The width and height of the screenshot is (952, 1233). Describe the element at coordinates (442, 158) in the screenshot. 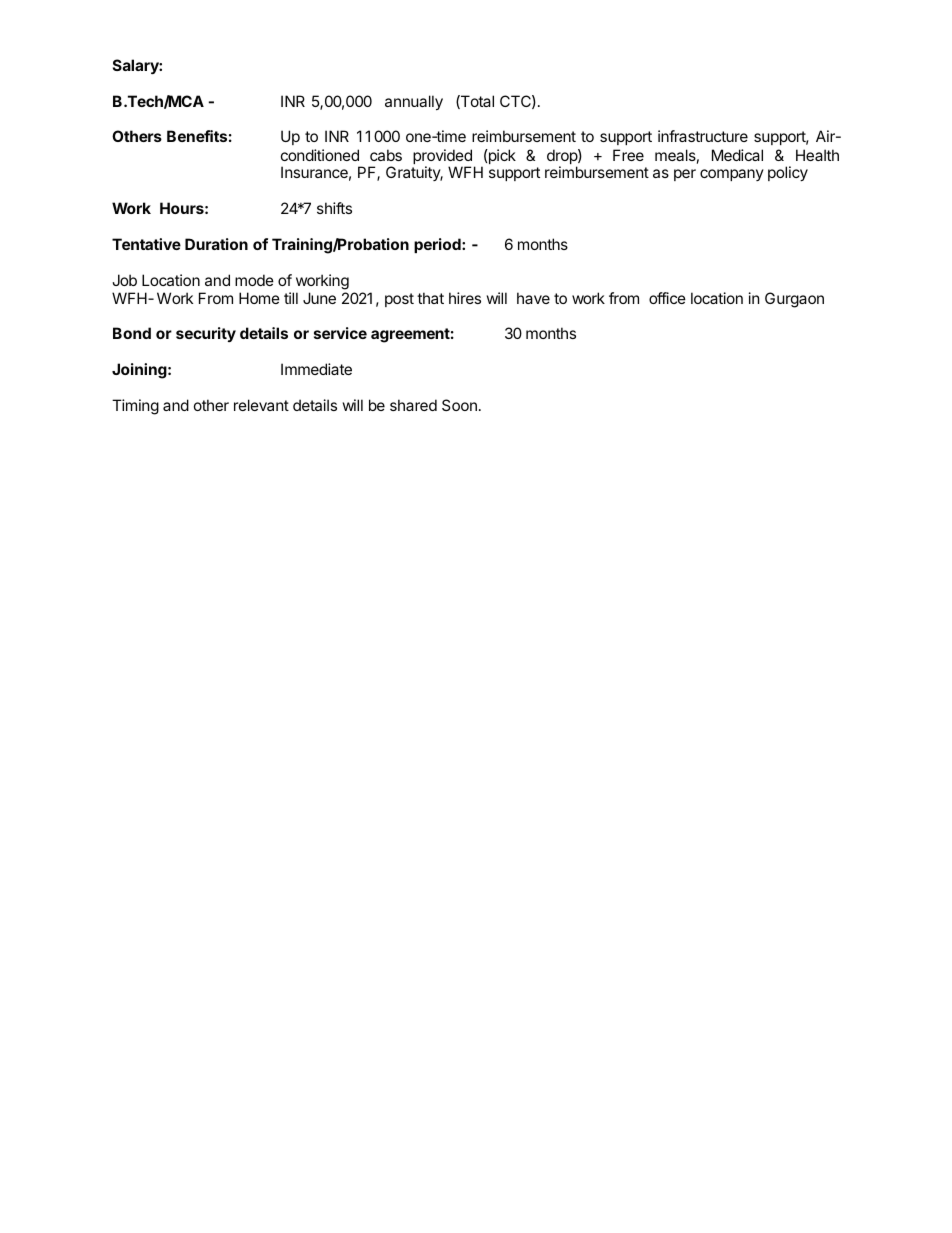

I see `provided` at that location.
